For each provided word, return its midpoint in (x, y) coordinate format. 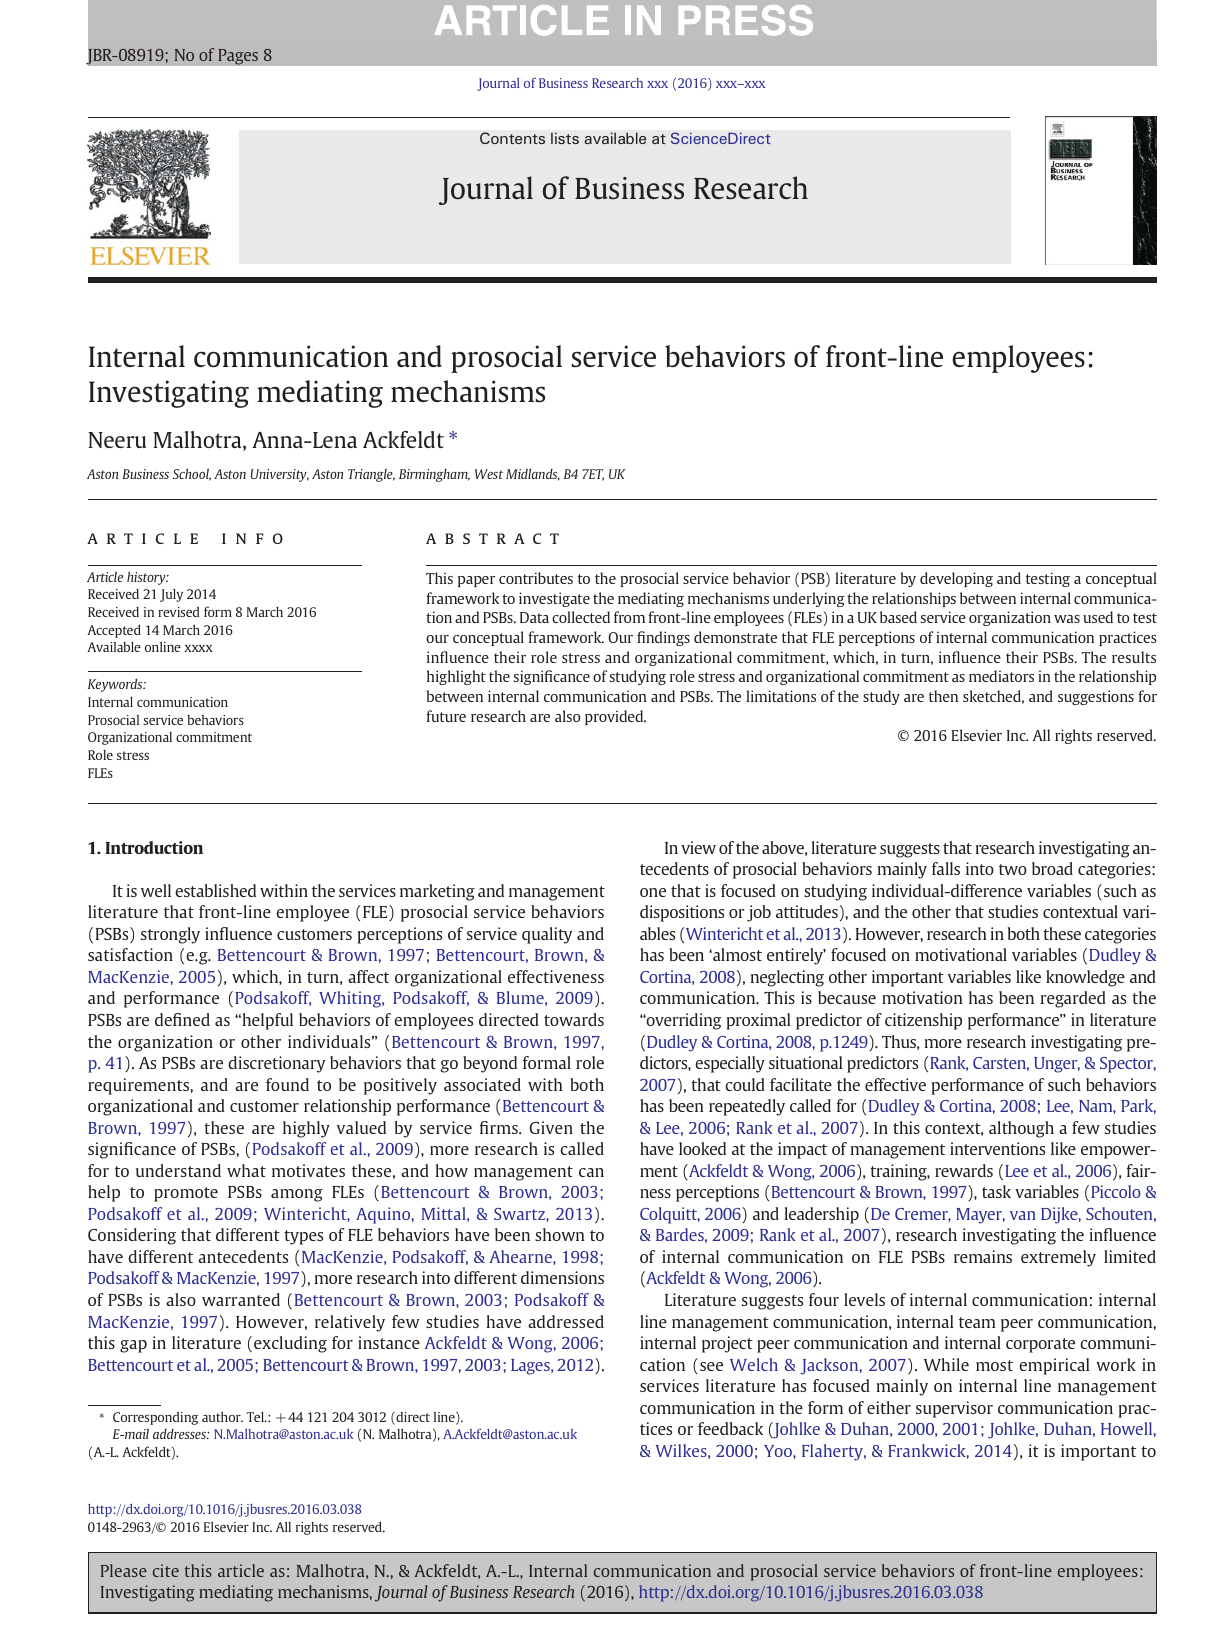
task (996, 1191)
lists (565, 138)
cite (166, 1570)
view (698, 847)
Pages (238, 57)
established (215, 890)
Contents (512, 138)
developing (956, 579)
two (1013, 869)
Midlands (533, 474)
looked (702, 1148)
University (280, 475)
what (246, 1170)
